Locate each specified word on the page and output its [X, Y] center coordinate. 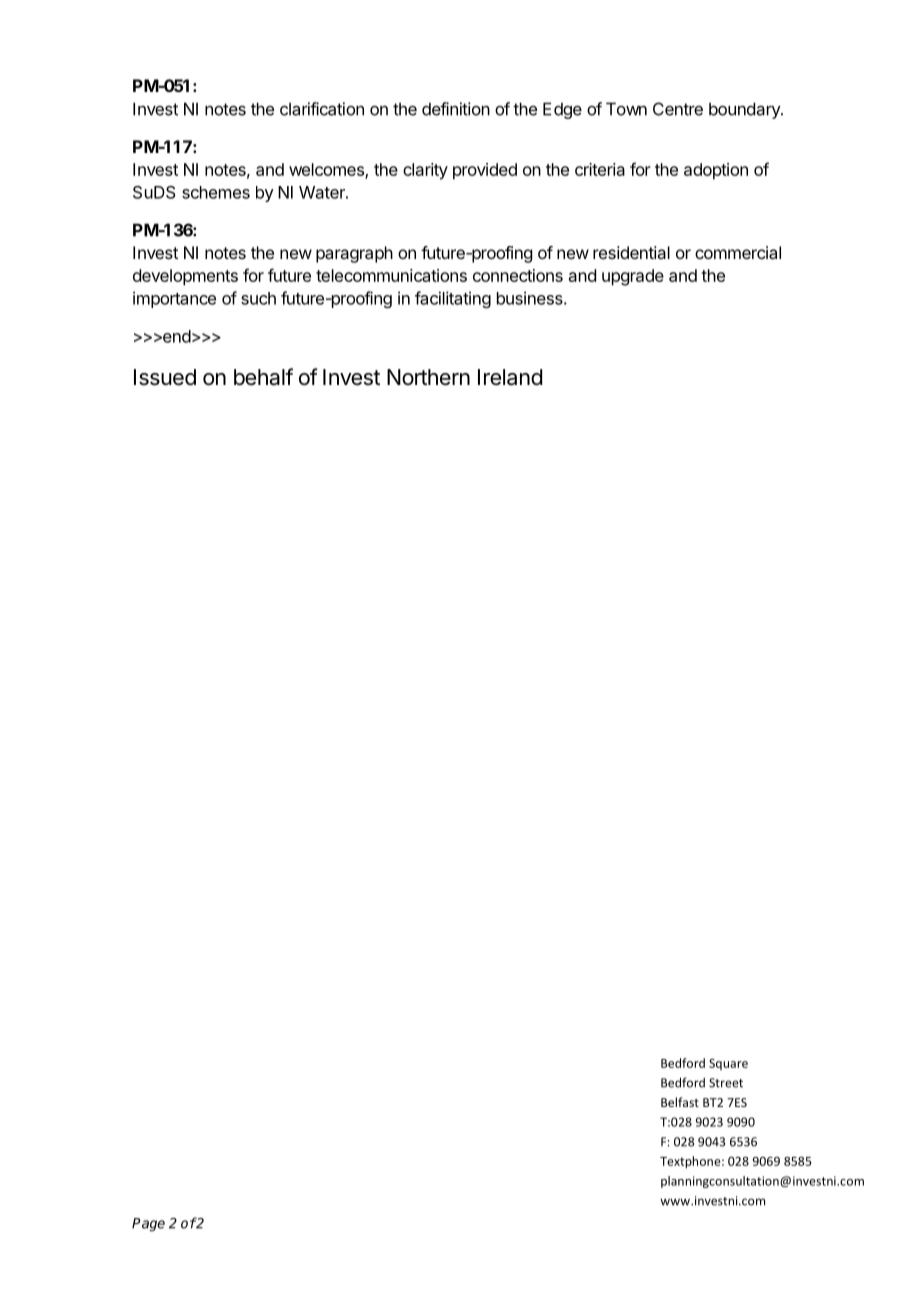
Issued [165, 377]
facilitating [453, 299]
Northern [428, 377]
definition [456, 109]
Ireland [510, 377]
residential [631, 252]
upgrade [633, 277]
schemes [216, 192]
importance [174, 299]
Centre [678, 109]
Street [726, 1083]
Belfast [680, 1102]
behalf [263, 377]
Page [148, 1225]
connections [518, 275]
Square [728, 1064]
